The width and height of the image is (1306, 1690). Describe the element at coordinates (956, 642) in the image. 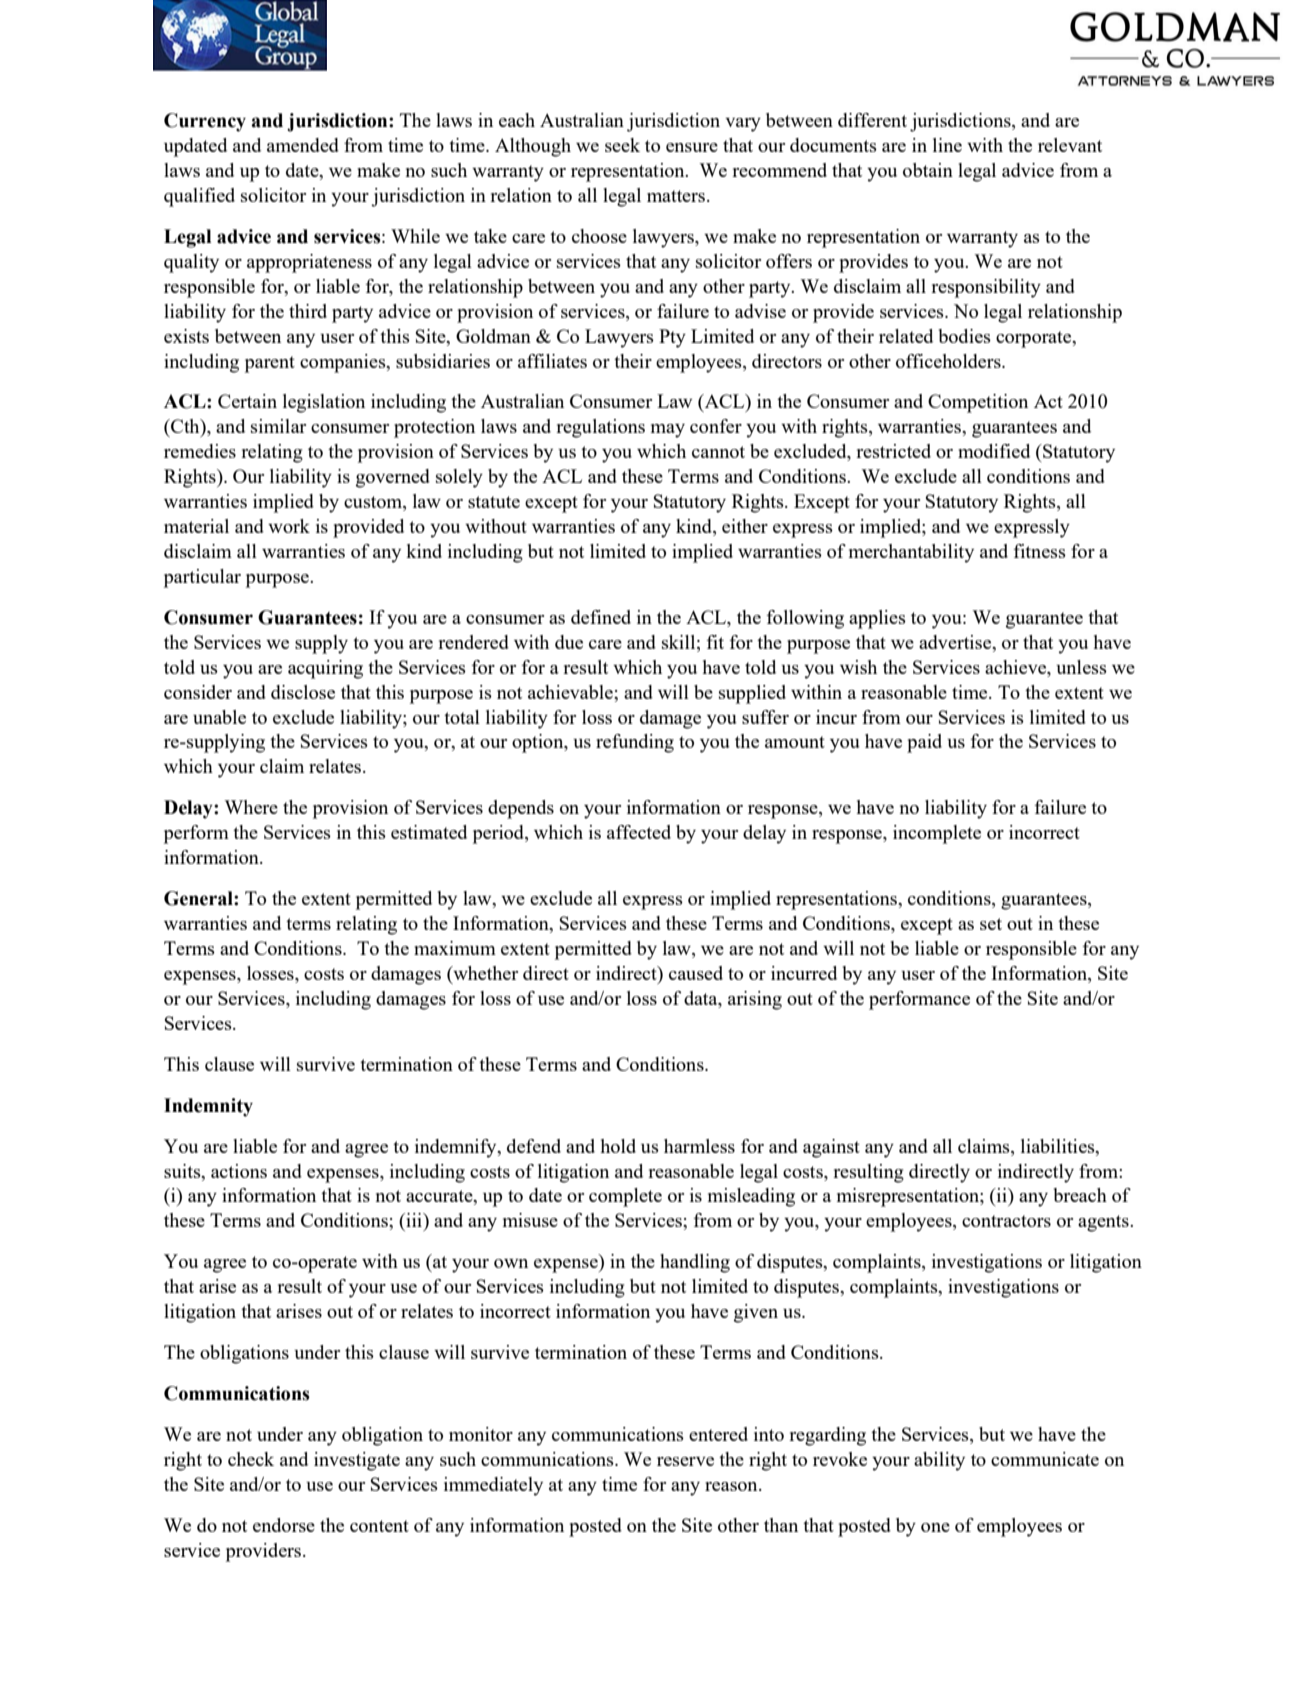

I see `advertise` at that location.
